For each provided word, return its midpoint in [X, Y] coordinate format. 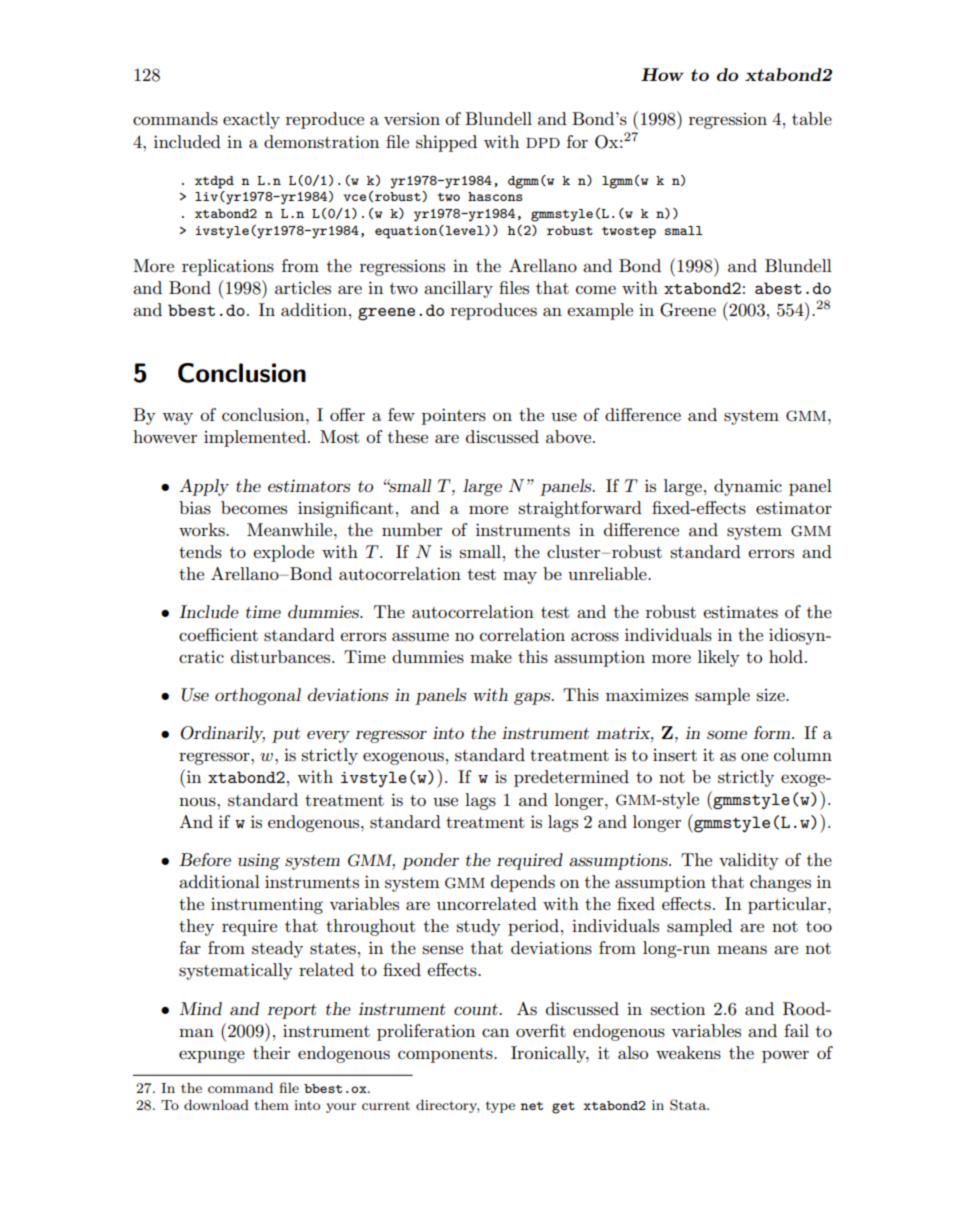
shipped [446, 143]
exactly [251, 120]
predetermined [571, 778]
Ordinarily [223, 734]
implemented [256, 438]
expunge [212, 1056]
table [812, 118]
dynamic [748, 487]
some [727, 734]
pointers [454, 416]
